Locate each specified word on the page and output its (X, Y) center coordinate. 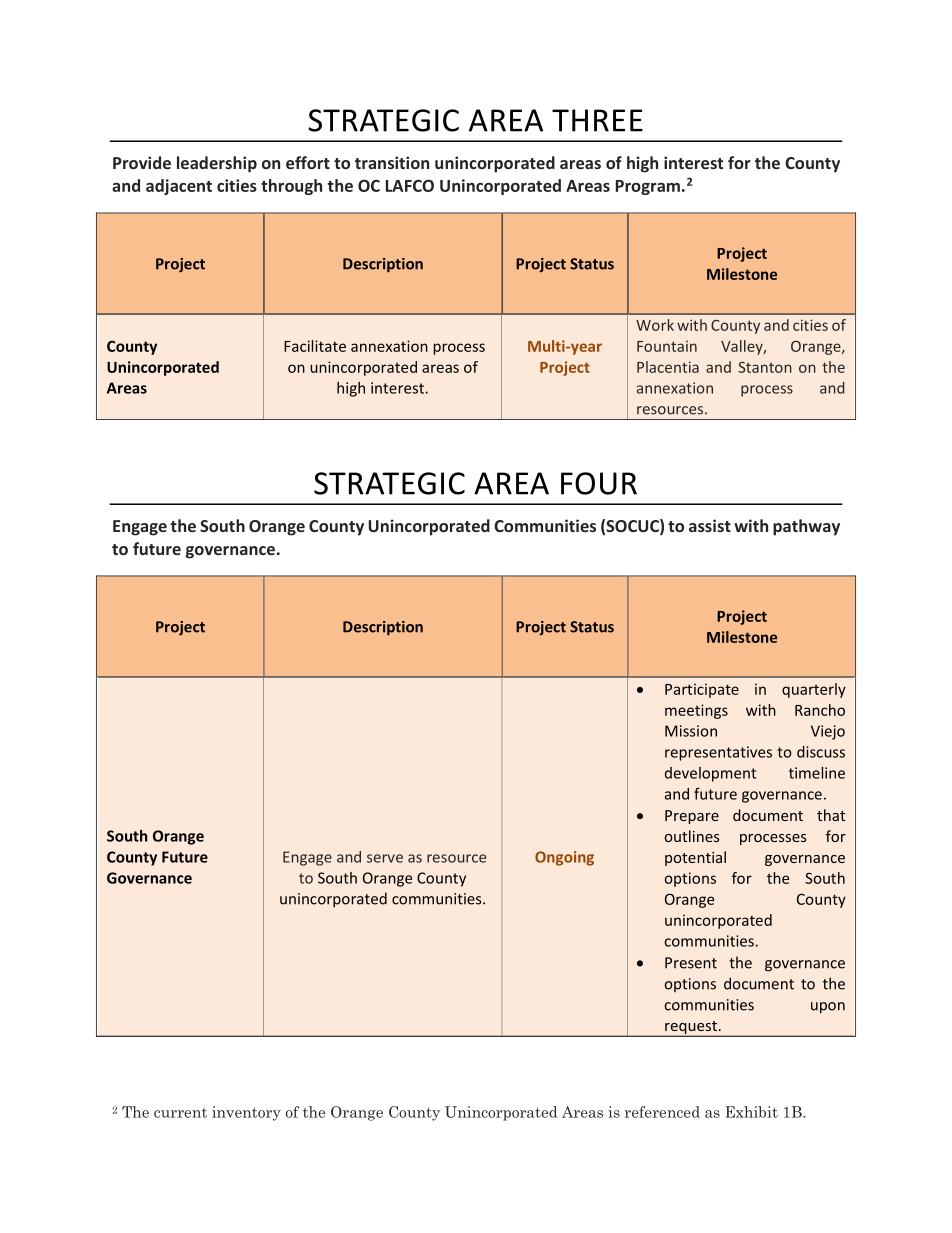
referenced (662, 1112)
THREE (597, 120)
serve (385, 858)
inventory (246, 1113)
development (710, 774)
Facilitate (315, 346)
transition (392, 162)
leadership (217, 164)
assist (710, 525)
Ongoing (564, 858)
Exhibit (751, 1112)
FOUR (599, 483)
